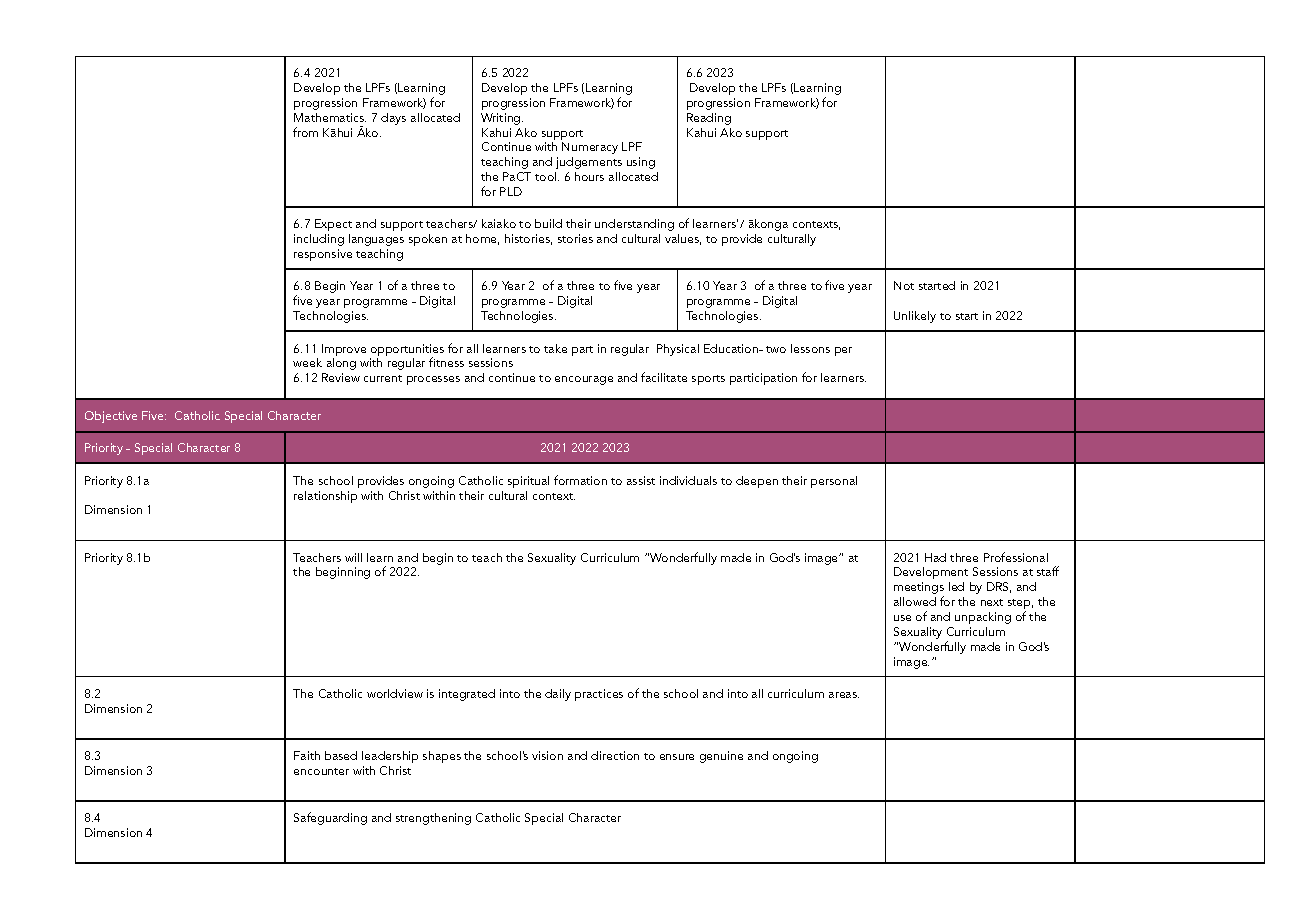  Describe the element at coordinates (721, 757) in the page. I see `genuine` at that location.
